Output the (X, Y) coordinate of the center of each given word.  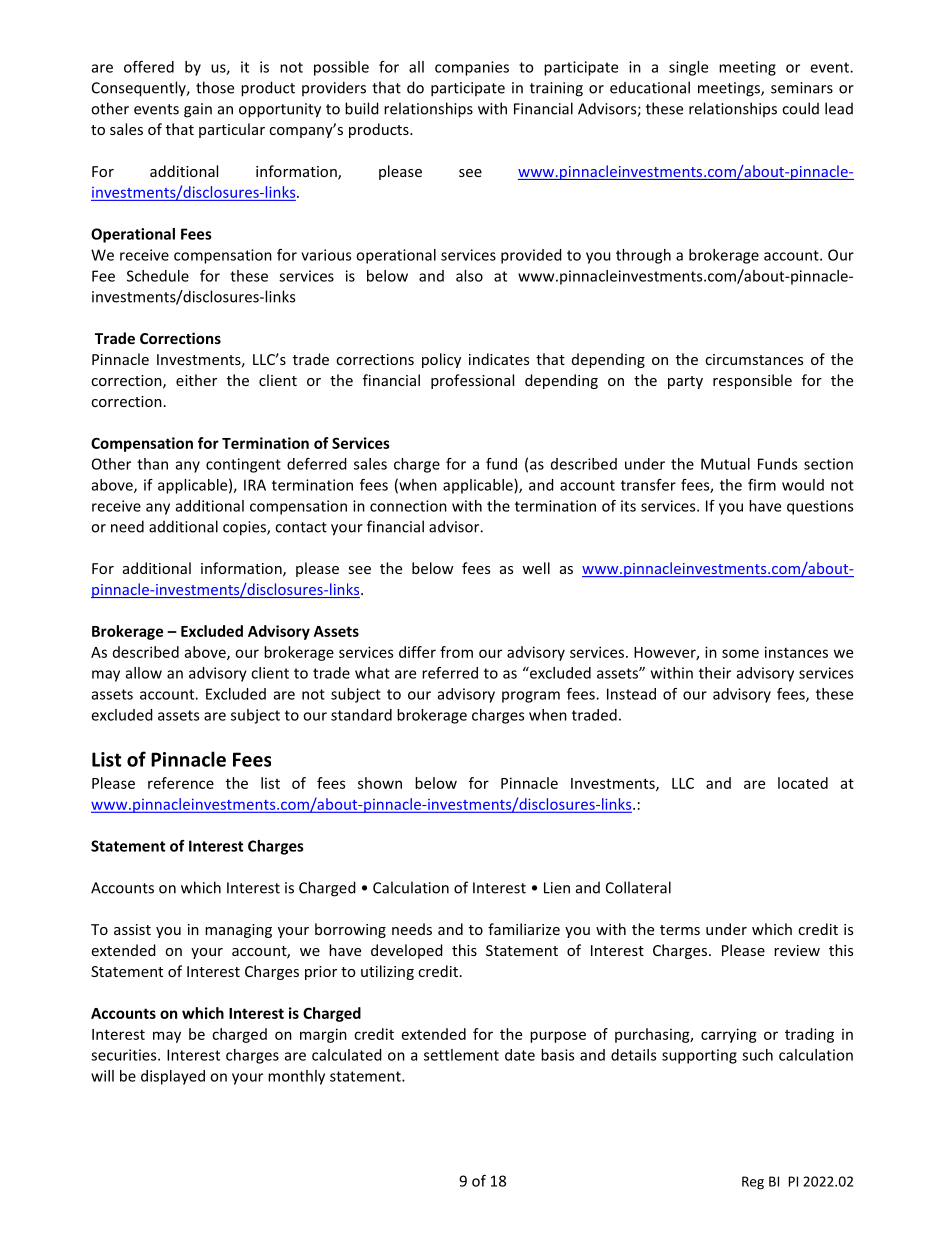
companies (472, 68)
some (740, 653)
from (456, 652)
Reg (753, 1183)
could (800, 108)
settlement (461, 1055)
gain (198, 110)
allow (144, 673)
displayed (173, 1077)
